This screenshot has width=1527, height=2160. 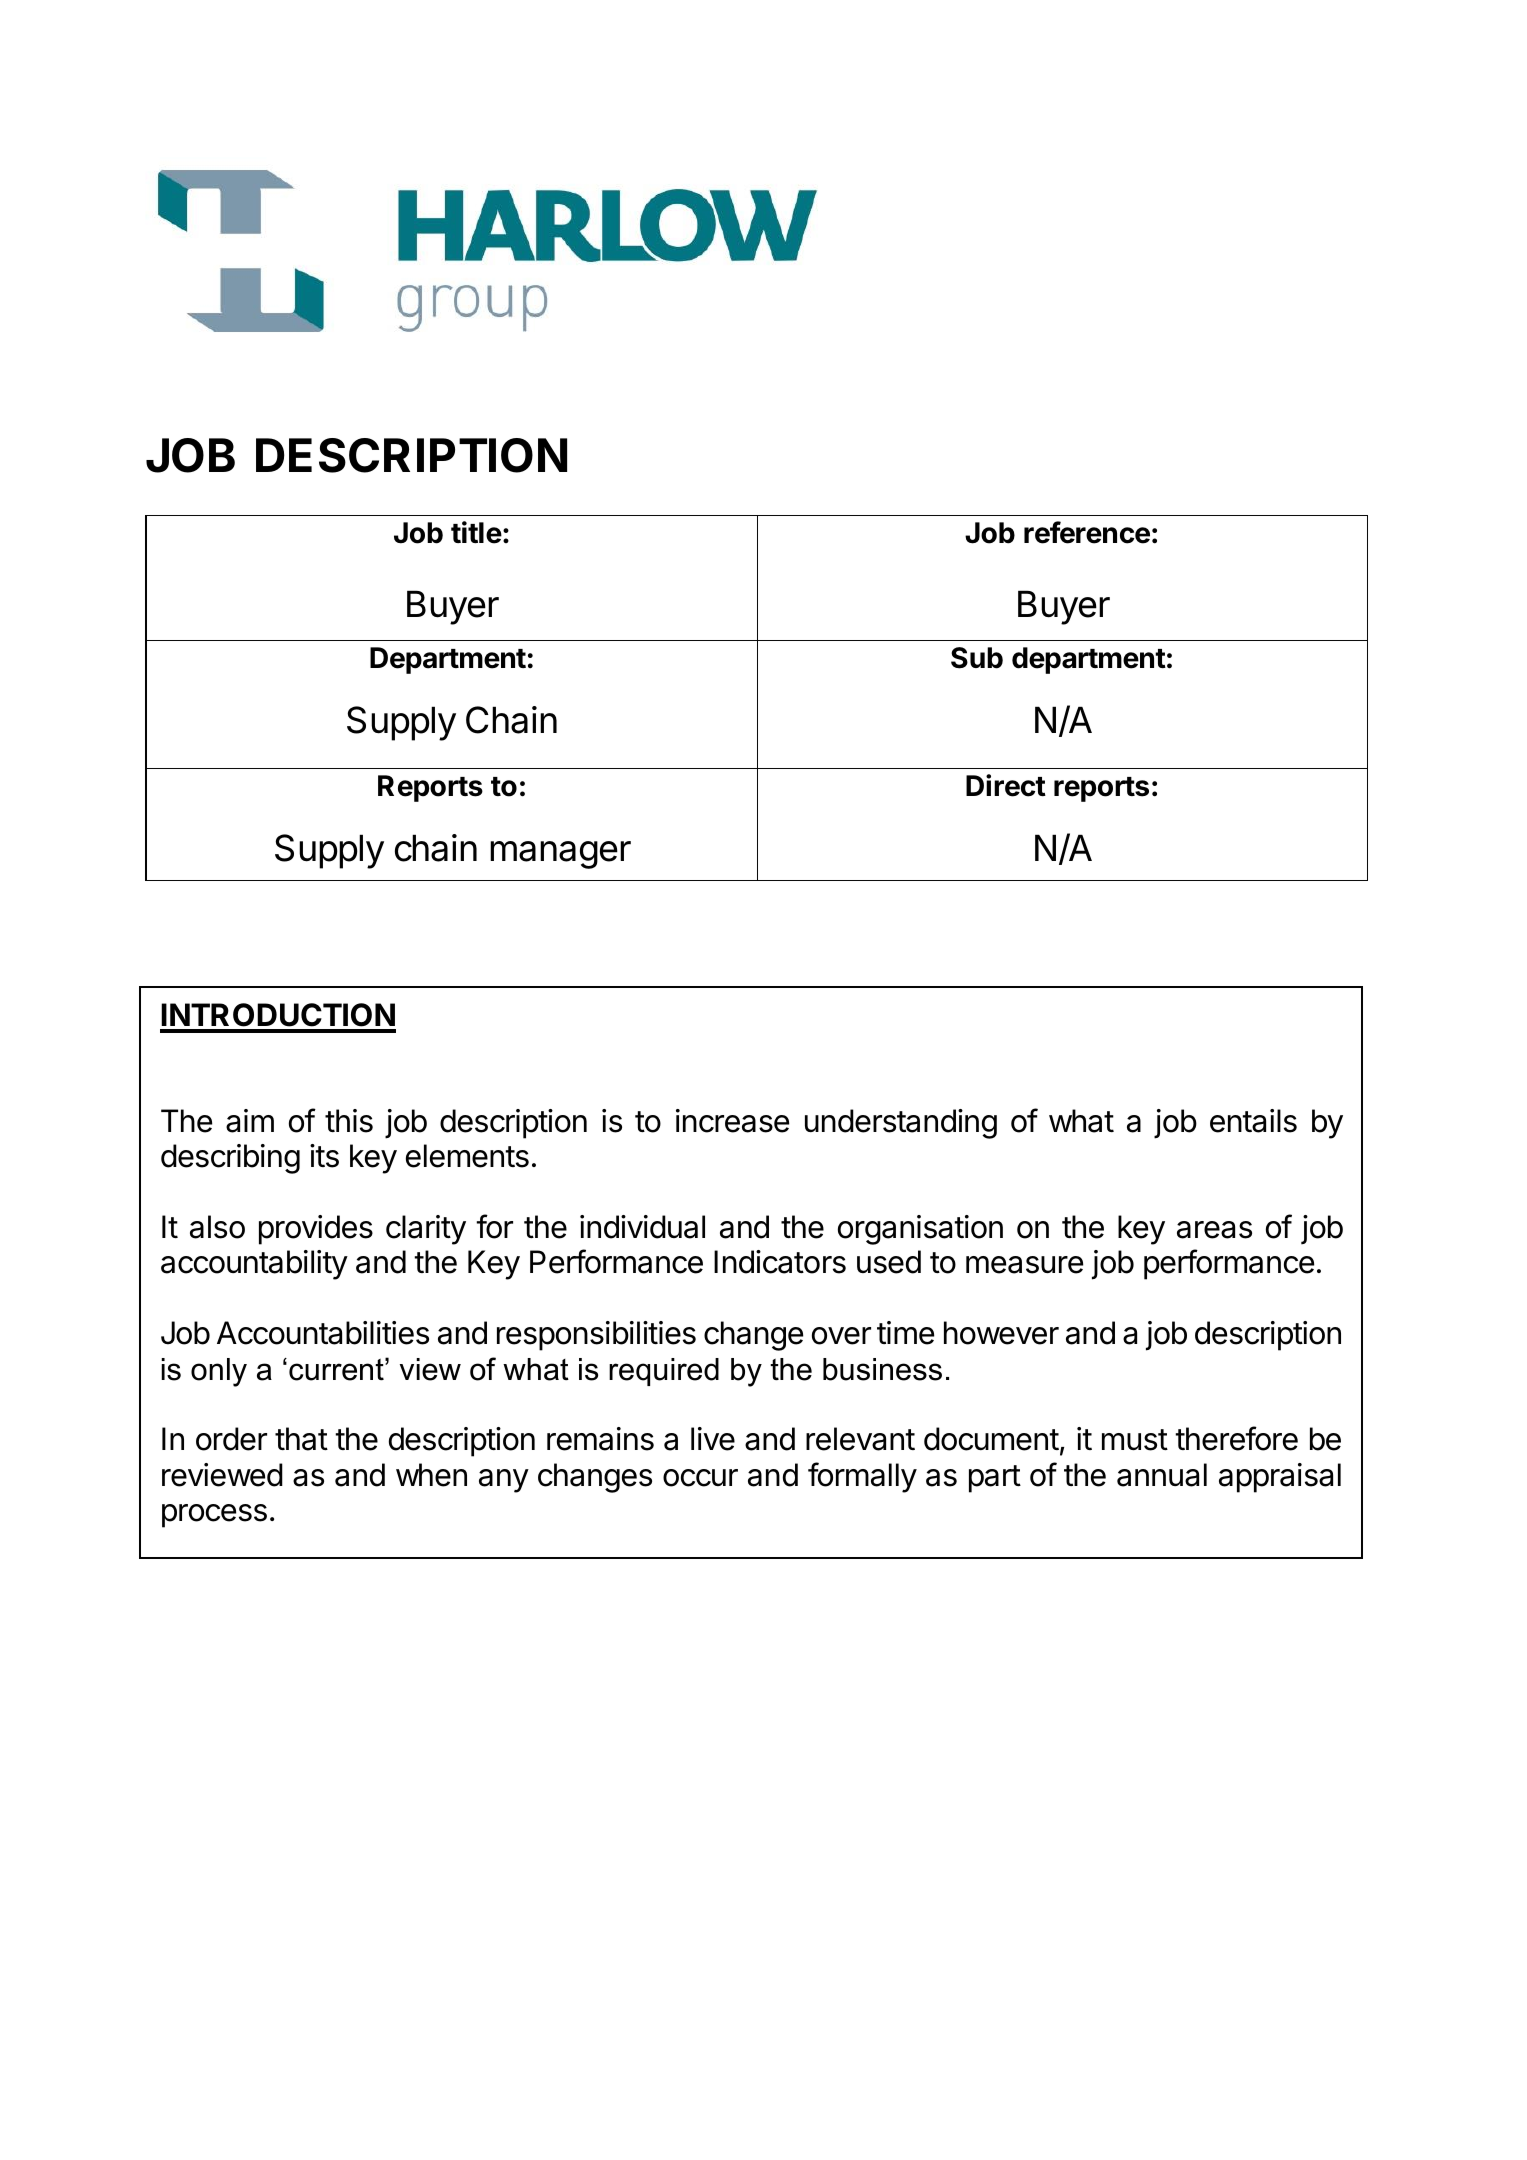 I want to click on manager, so click(x=560, y=855).
